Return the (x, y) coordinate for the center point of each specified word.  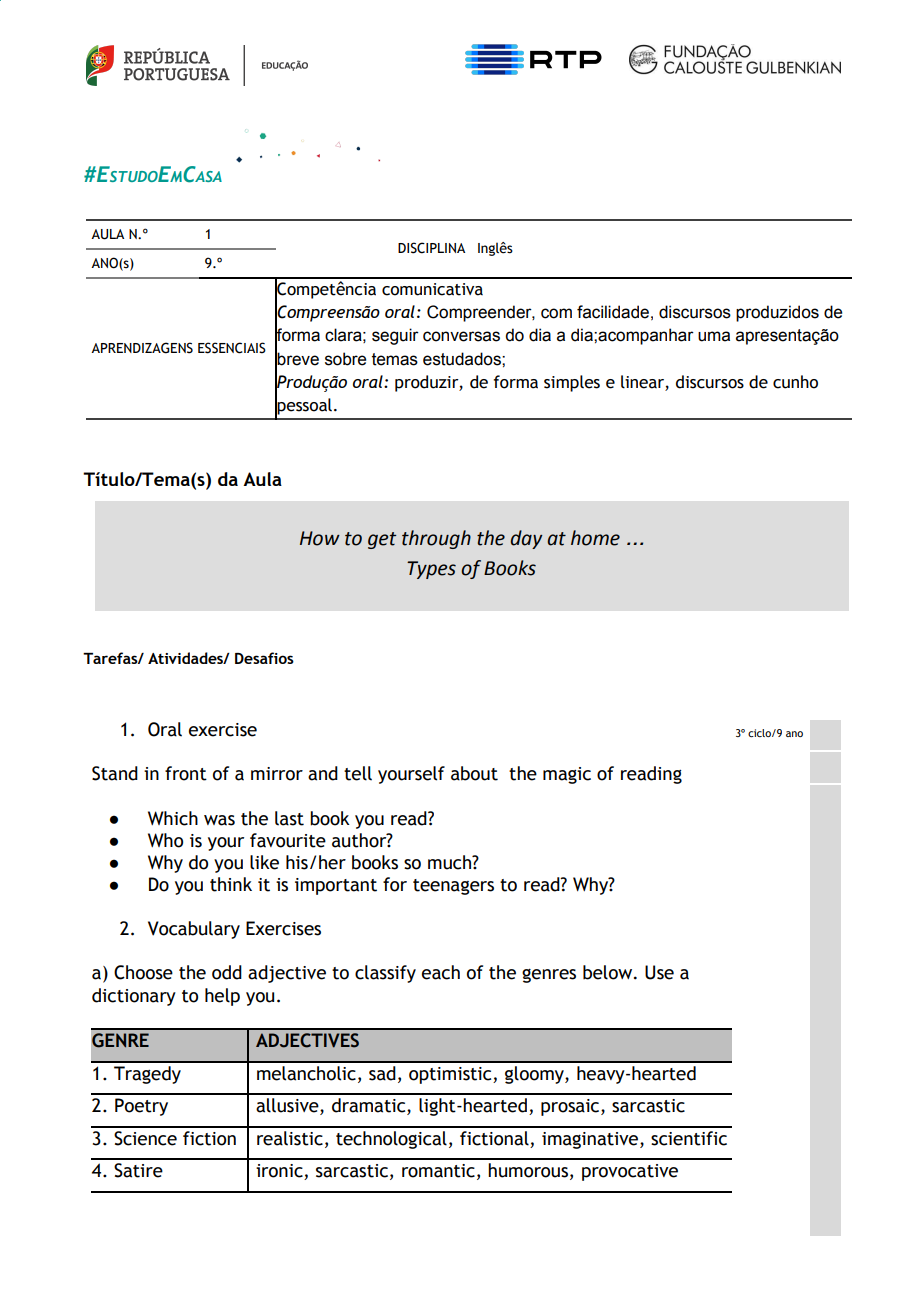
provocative (630, 1172)
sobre (345, 359)
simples (572, 383)
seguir (395, 336)
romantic (438, 1171)
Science (145, 1138)
